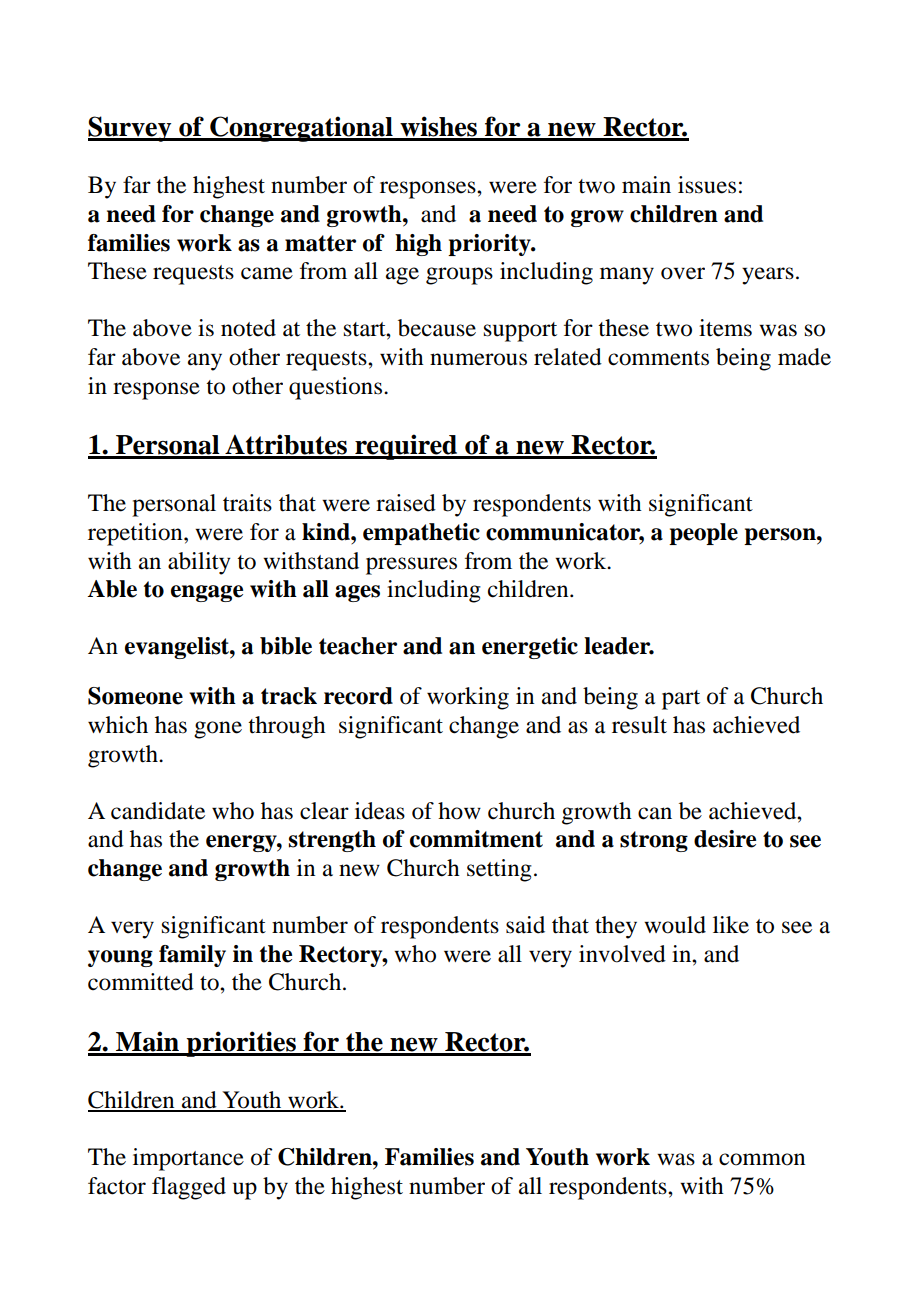 The image size is (924, 1308). What do you see at coordinates (725, 839) in the document?
I see `desire` at bounding box center [725, 839].
